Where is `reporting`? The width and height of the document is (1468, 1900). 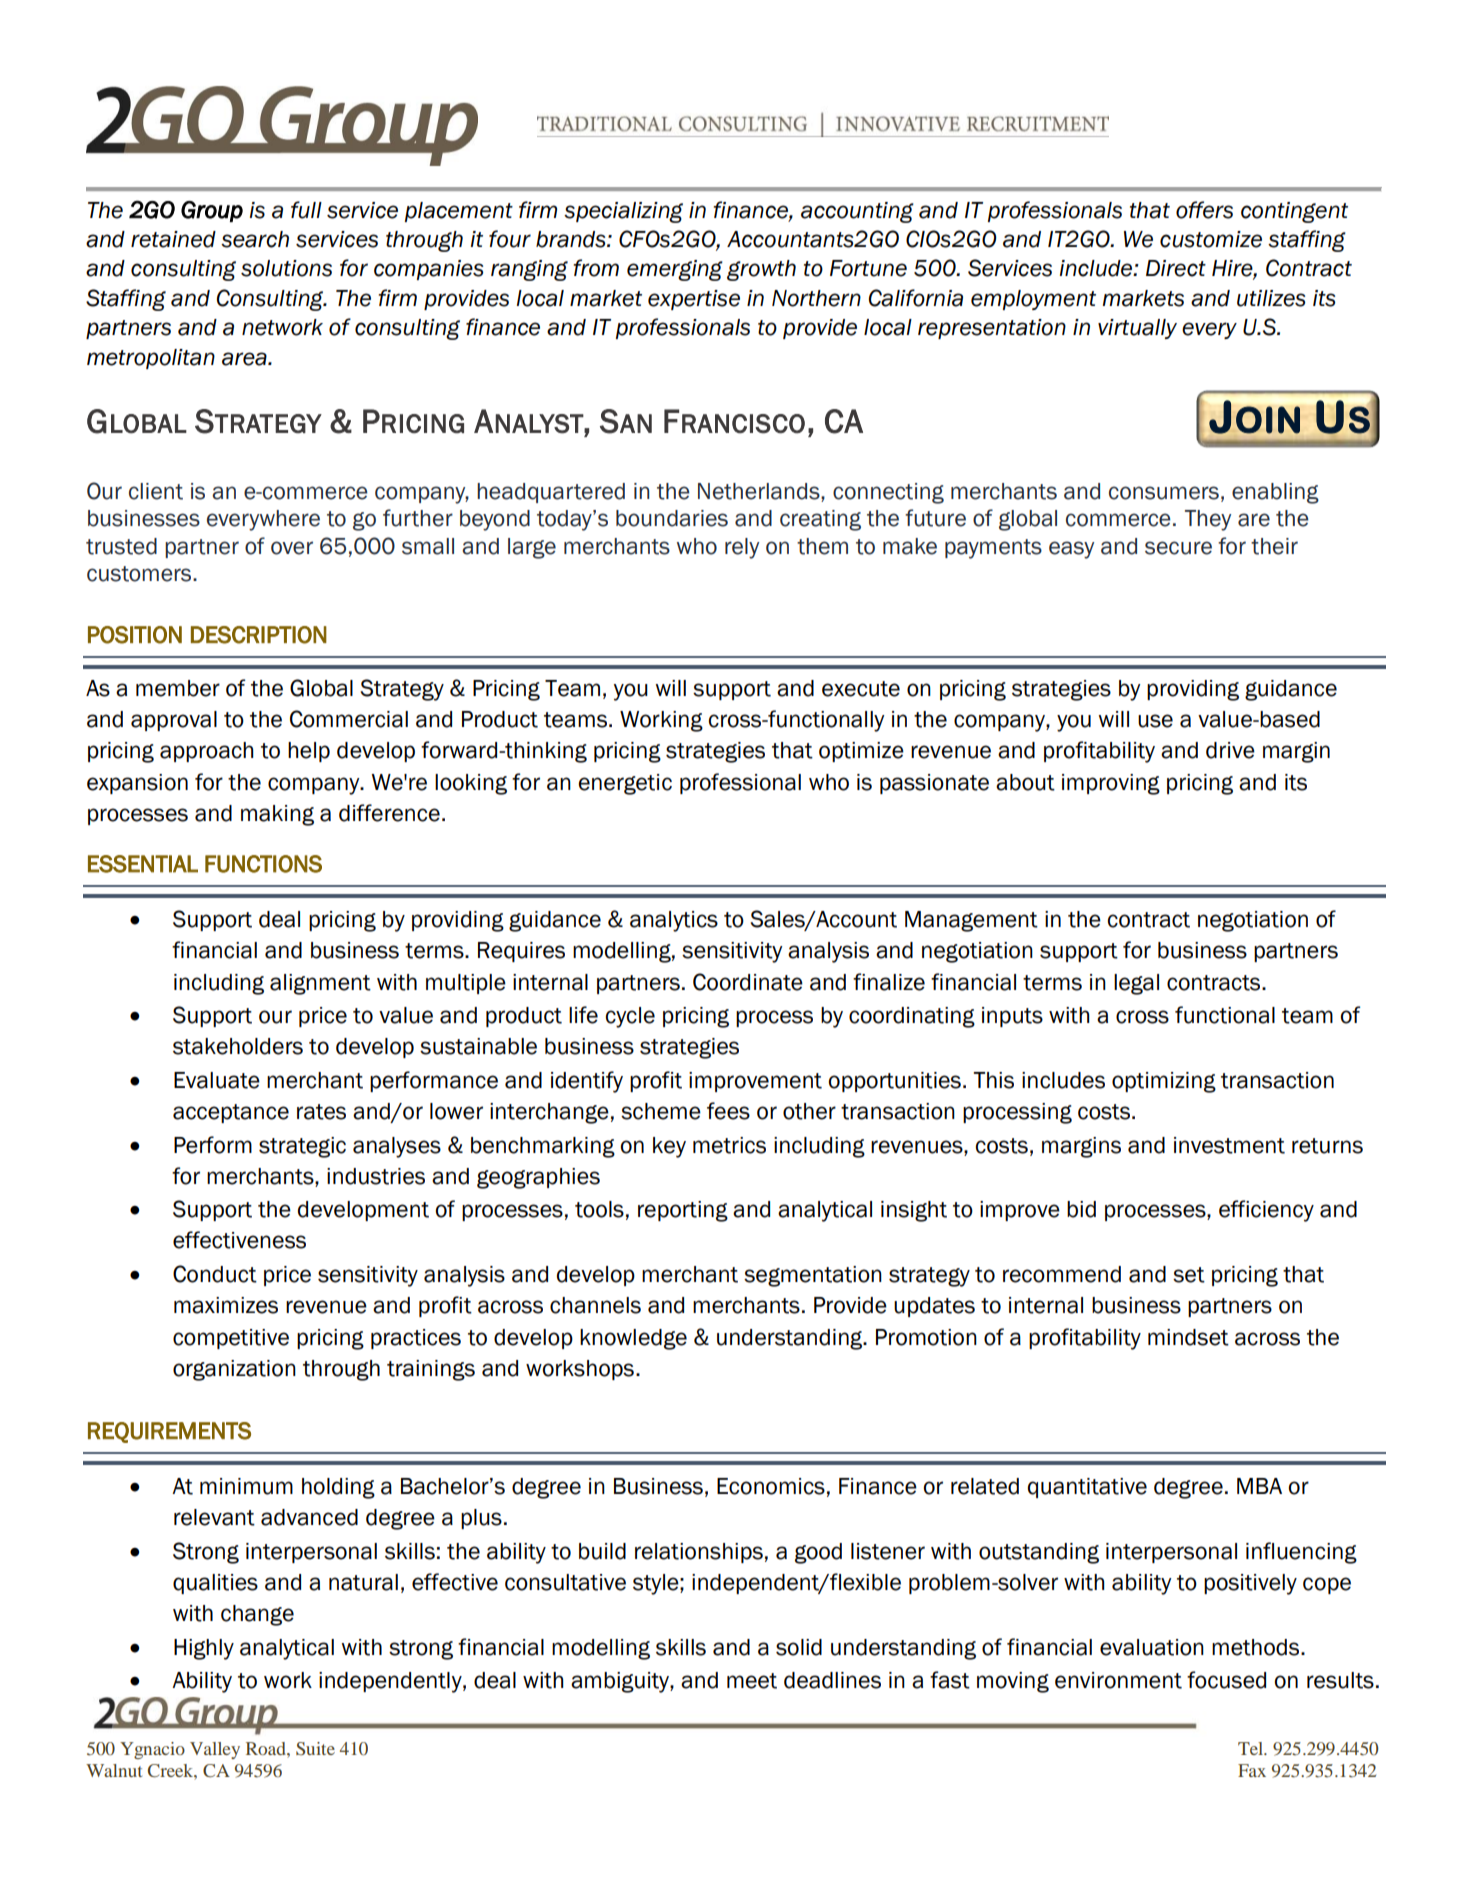
reporting is located at coordinates (683, 1211).
